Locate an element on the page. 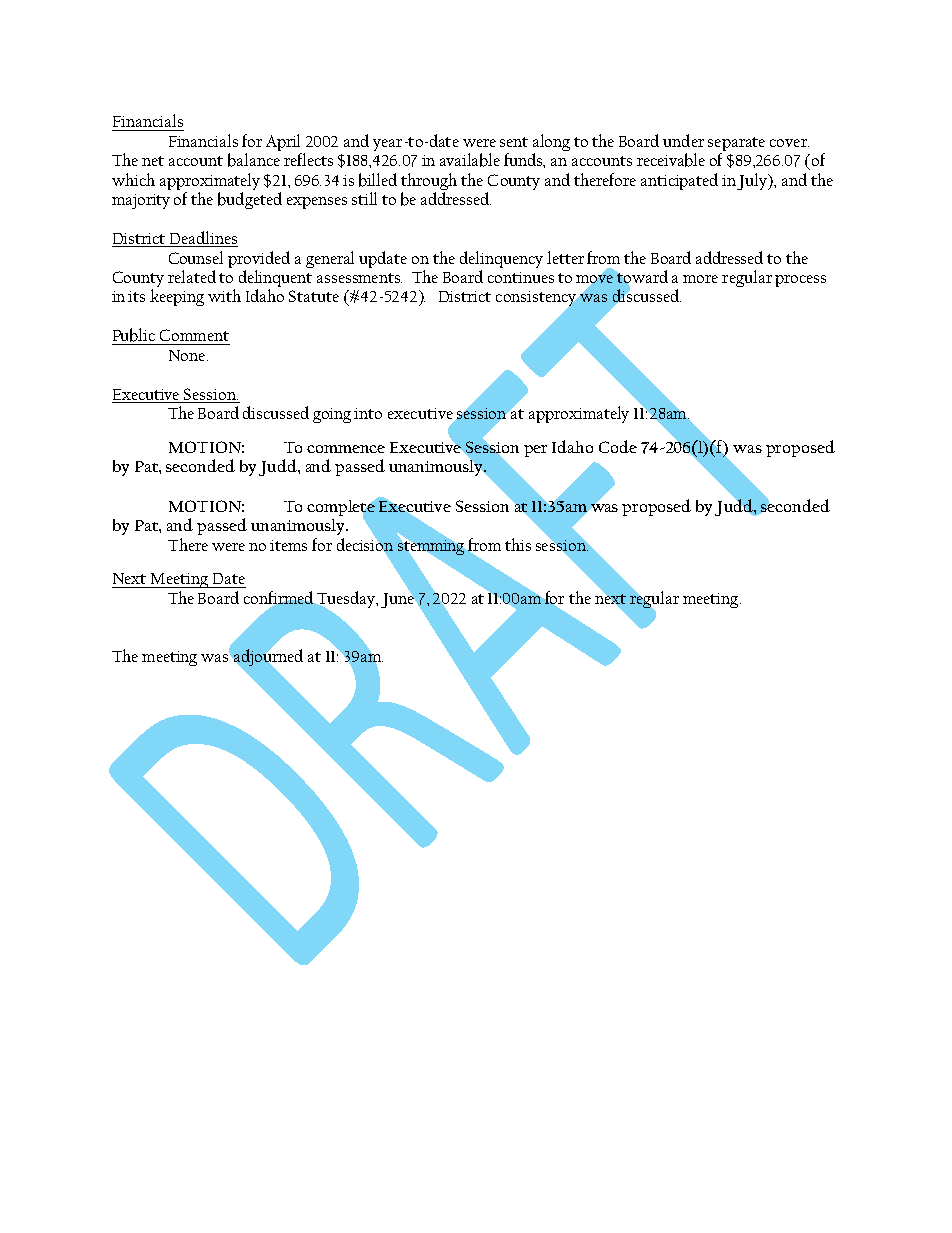 This page has width=952, height=1233. this is located at coordinates (518, 544).
